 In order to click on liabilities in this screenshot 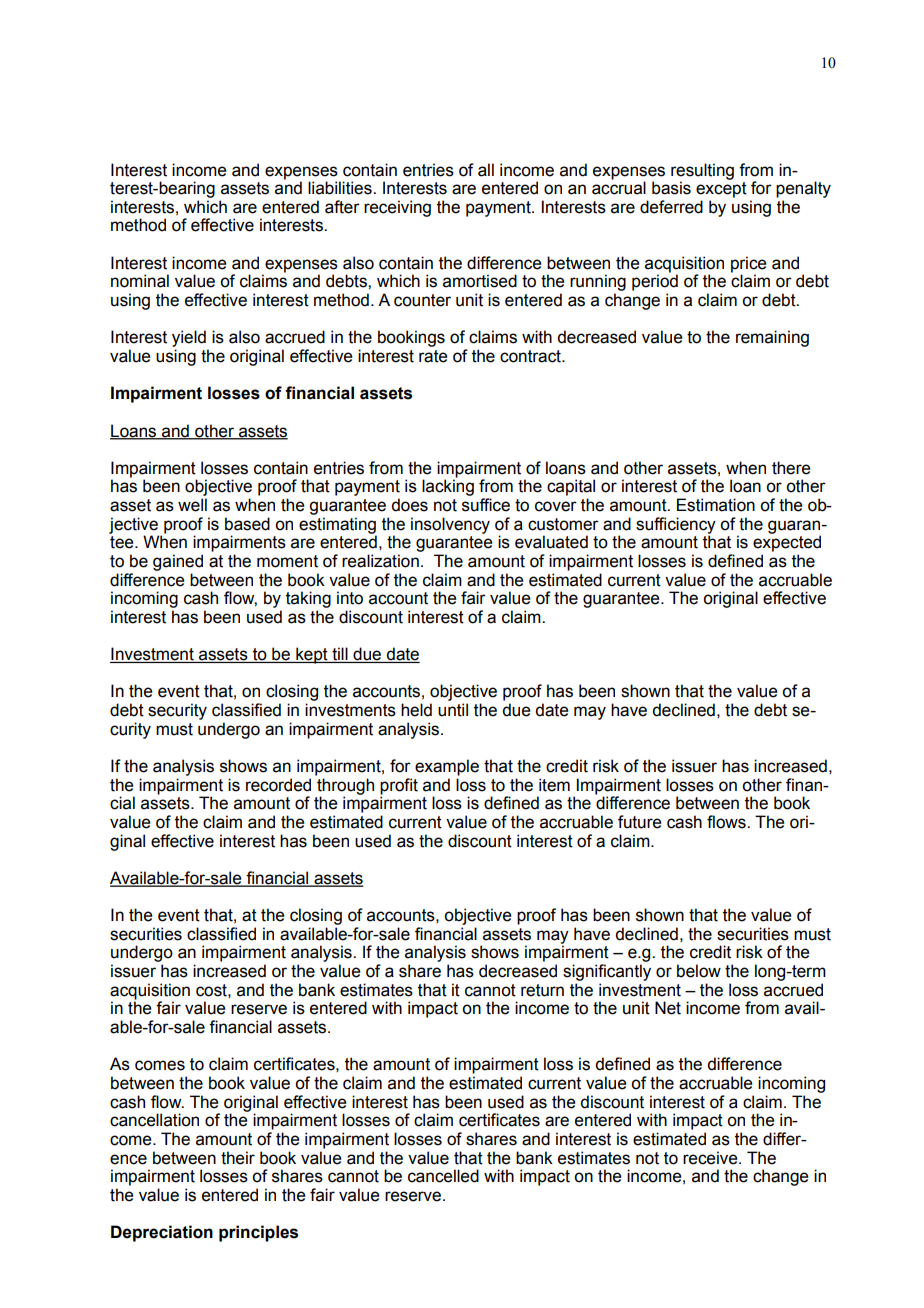, I will do `click(341, 188)`.
